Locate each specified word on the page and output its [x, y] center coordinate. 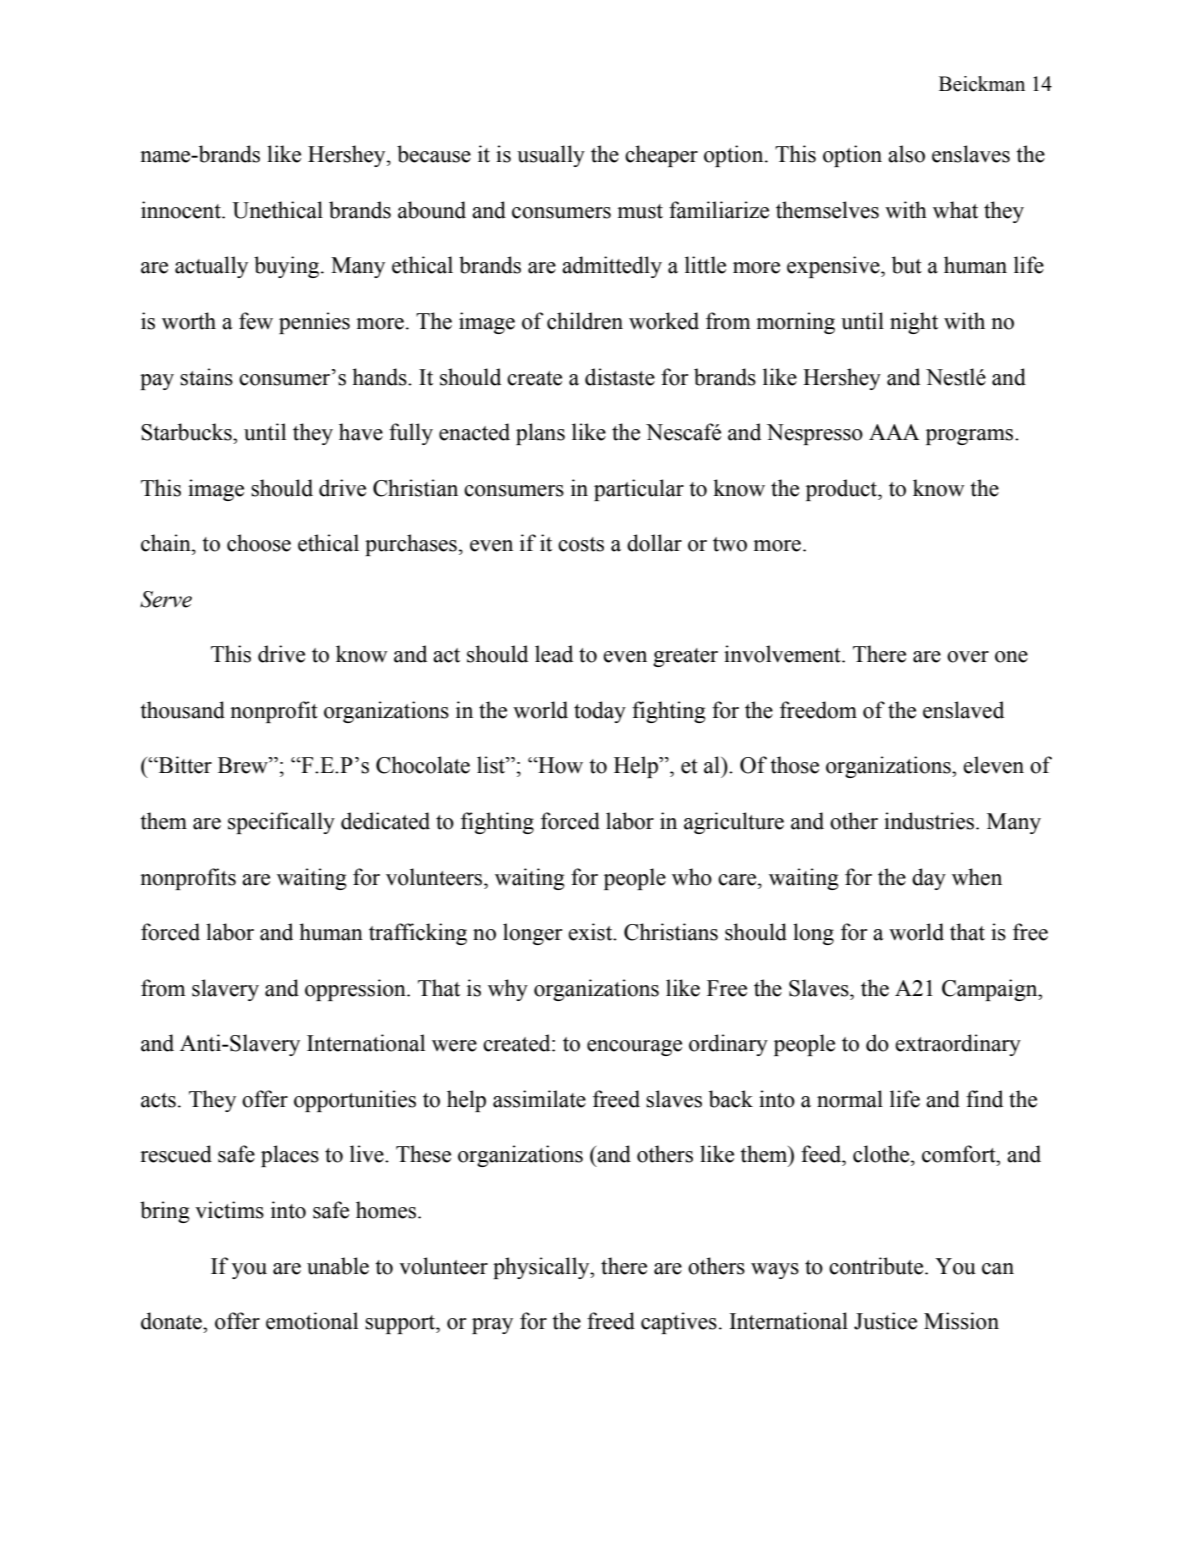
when [977, 877]
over [968, 657]
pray [492, 1326]
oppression [356, 990]
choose [259, 543]
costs [581, 544]
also [906, 154]
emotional [312, 1321]
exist [591, 932]
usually [551, 156]
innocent [182, 210]
